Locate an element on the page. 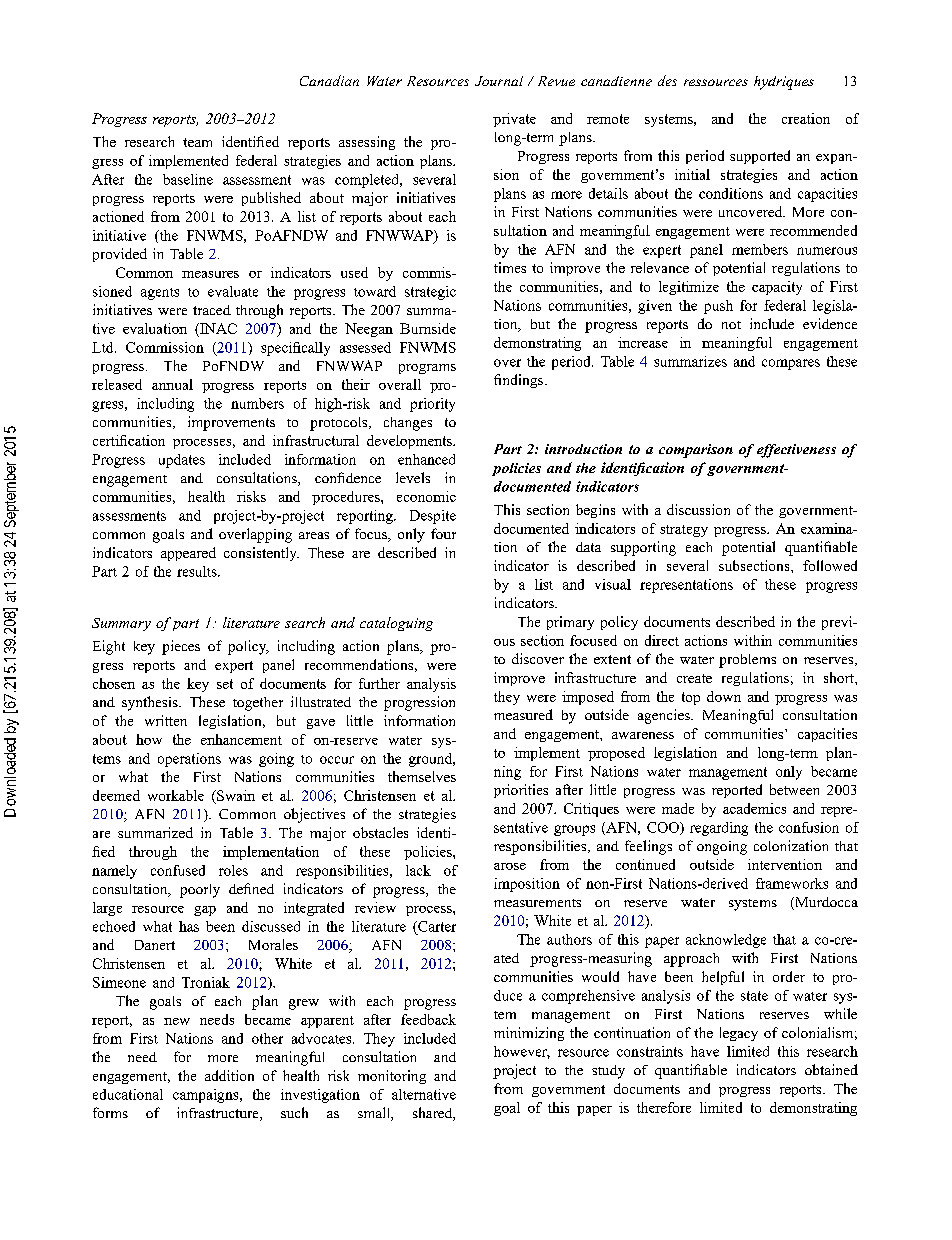 The width and height of the page is (952, 1240). cataloguing is located at coordinates (396, 624).
